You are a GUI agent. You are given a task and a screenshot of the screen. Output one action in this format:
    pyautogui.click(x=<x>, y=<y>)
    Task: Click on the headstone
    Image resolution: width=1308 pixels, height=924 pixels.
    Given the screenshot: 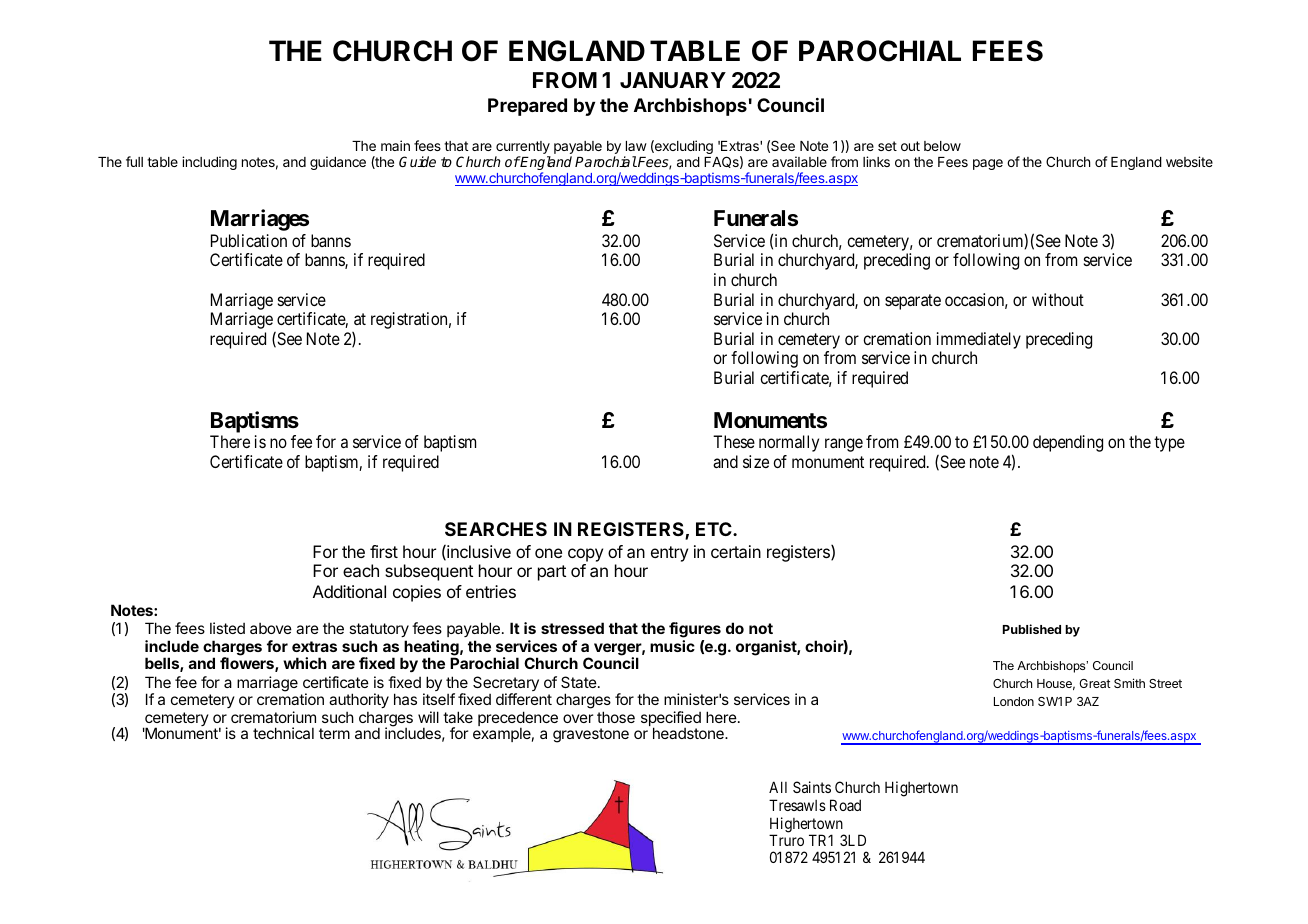 What is the action you would take?
    pyautogui.click(x=689, y=733)
